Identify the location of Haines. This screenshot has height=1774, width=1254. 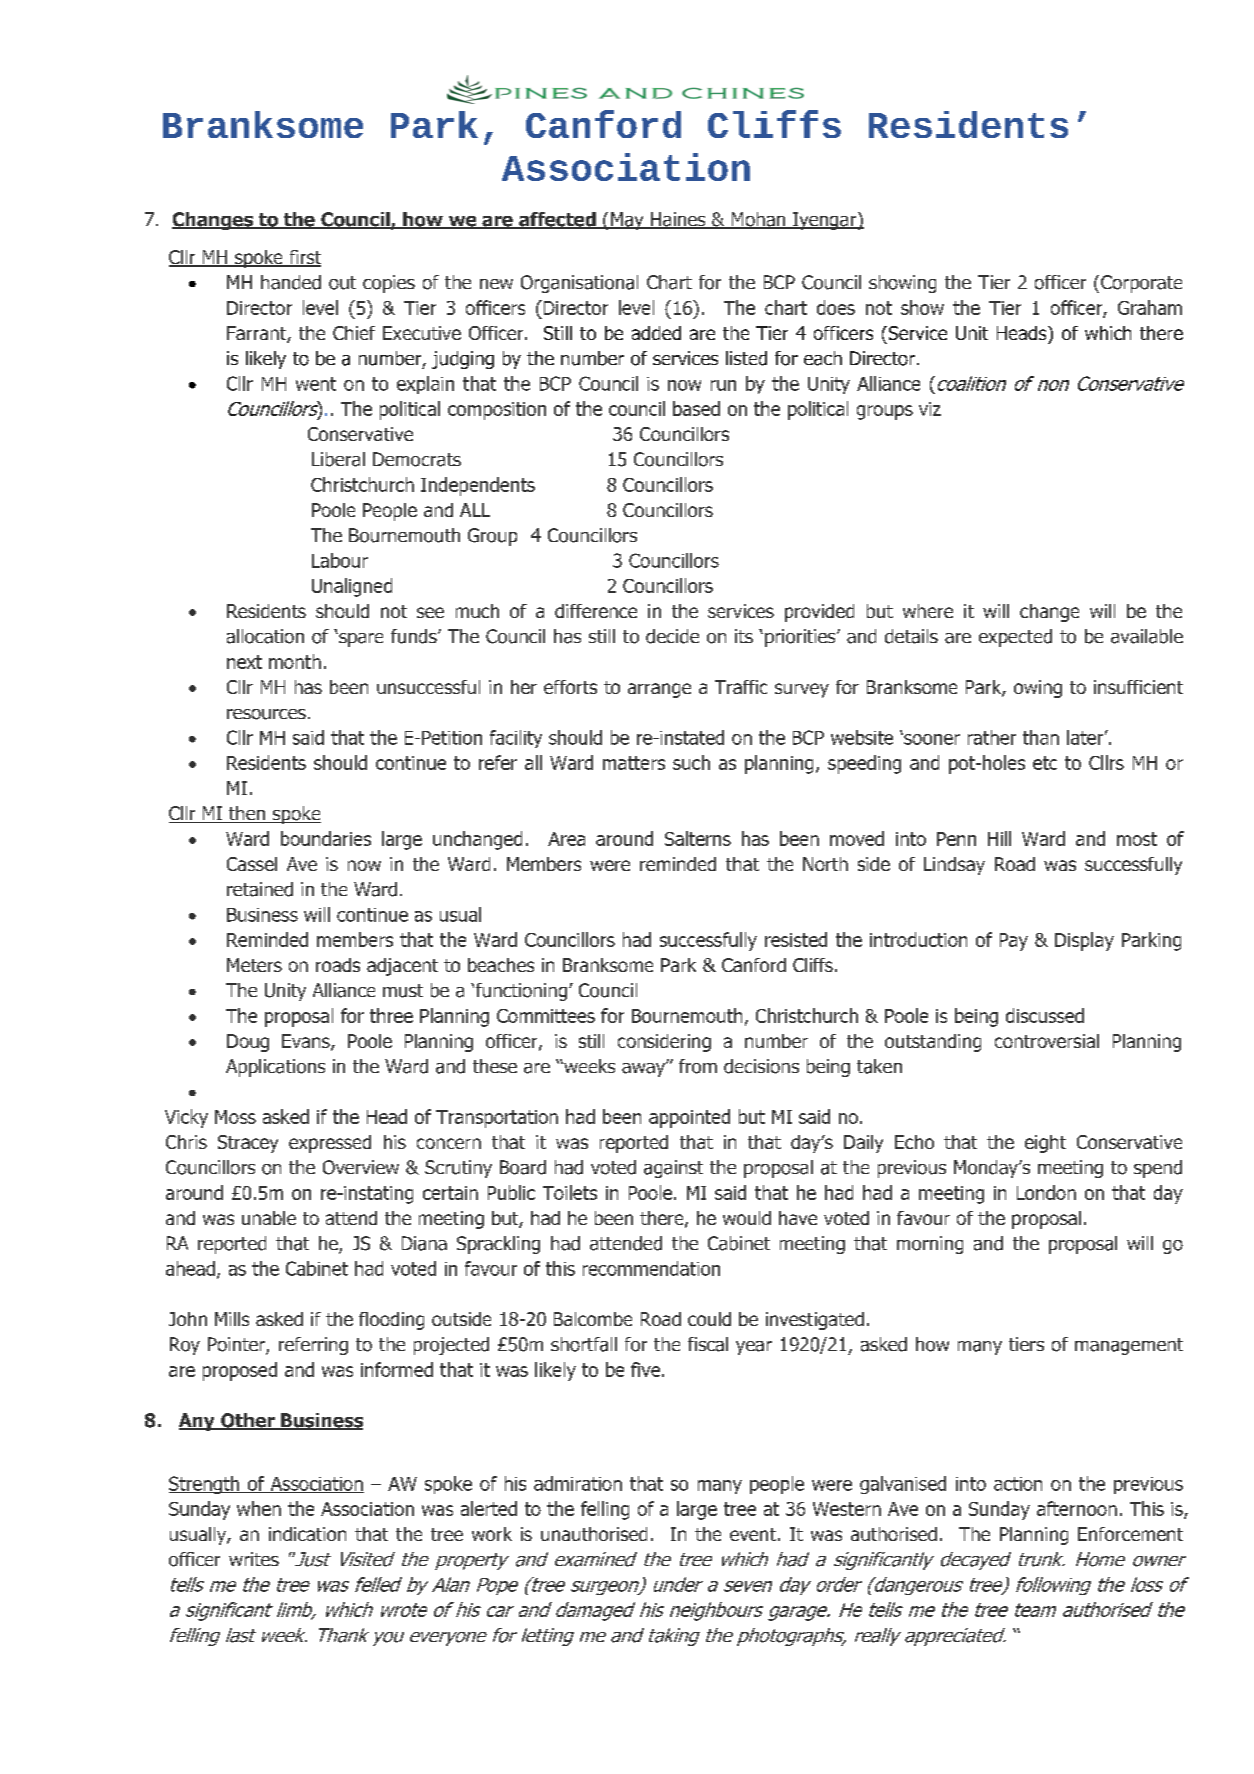
(678, 220).
